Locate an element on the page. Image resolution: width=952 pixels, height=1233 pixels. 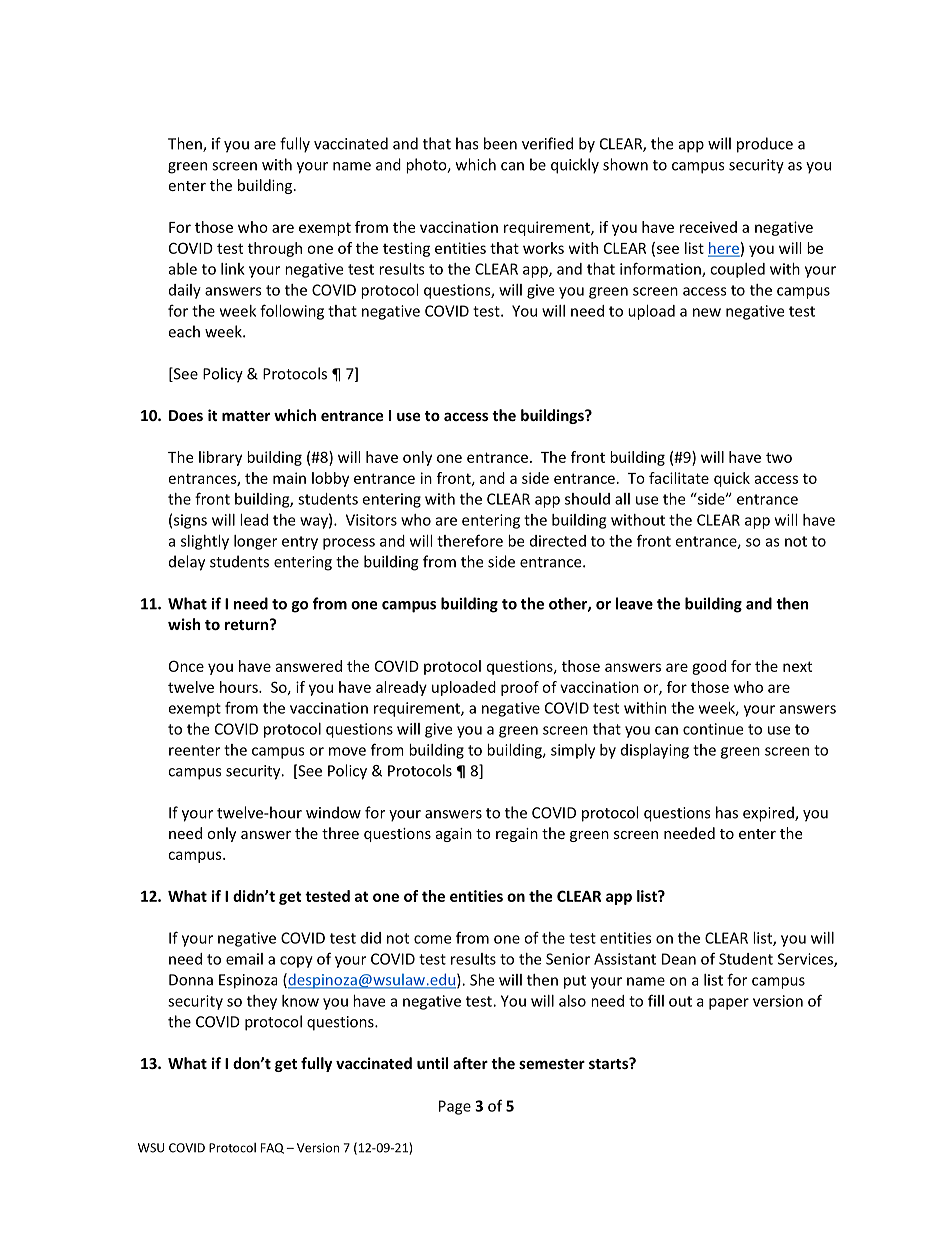
produce is located at coordinates (765, 145).
